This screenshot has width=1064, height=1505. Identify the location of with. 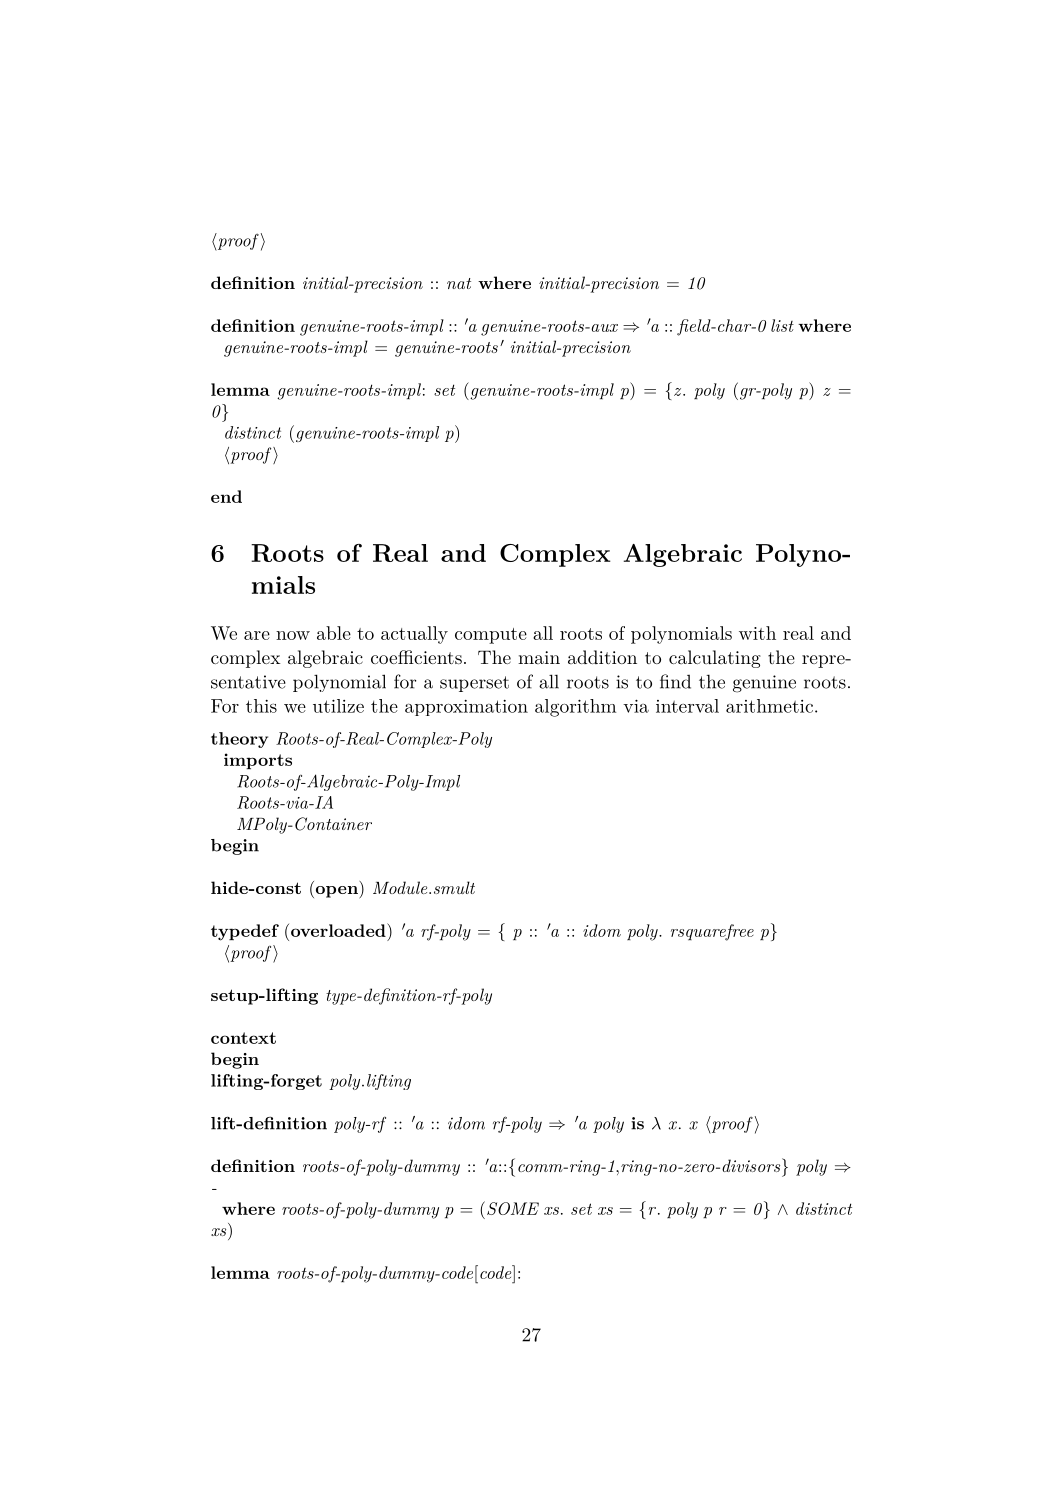
(757, 633).
